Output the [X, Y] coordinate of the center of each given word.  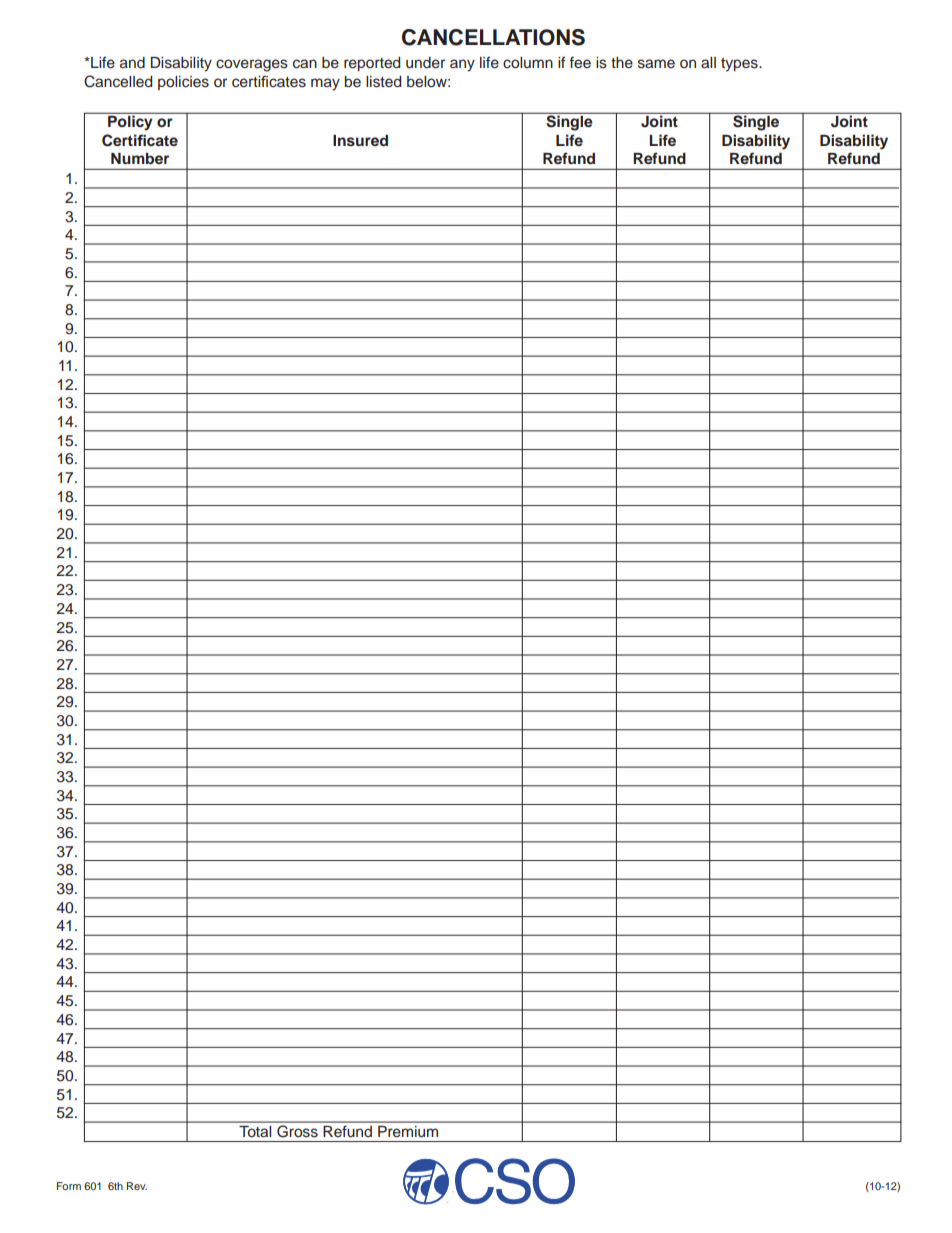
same [656, 64]
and [132, 62]
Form [69, 1186]
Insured [360, 141]
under [425, 63]
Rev [137, 1186]
